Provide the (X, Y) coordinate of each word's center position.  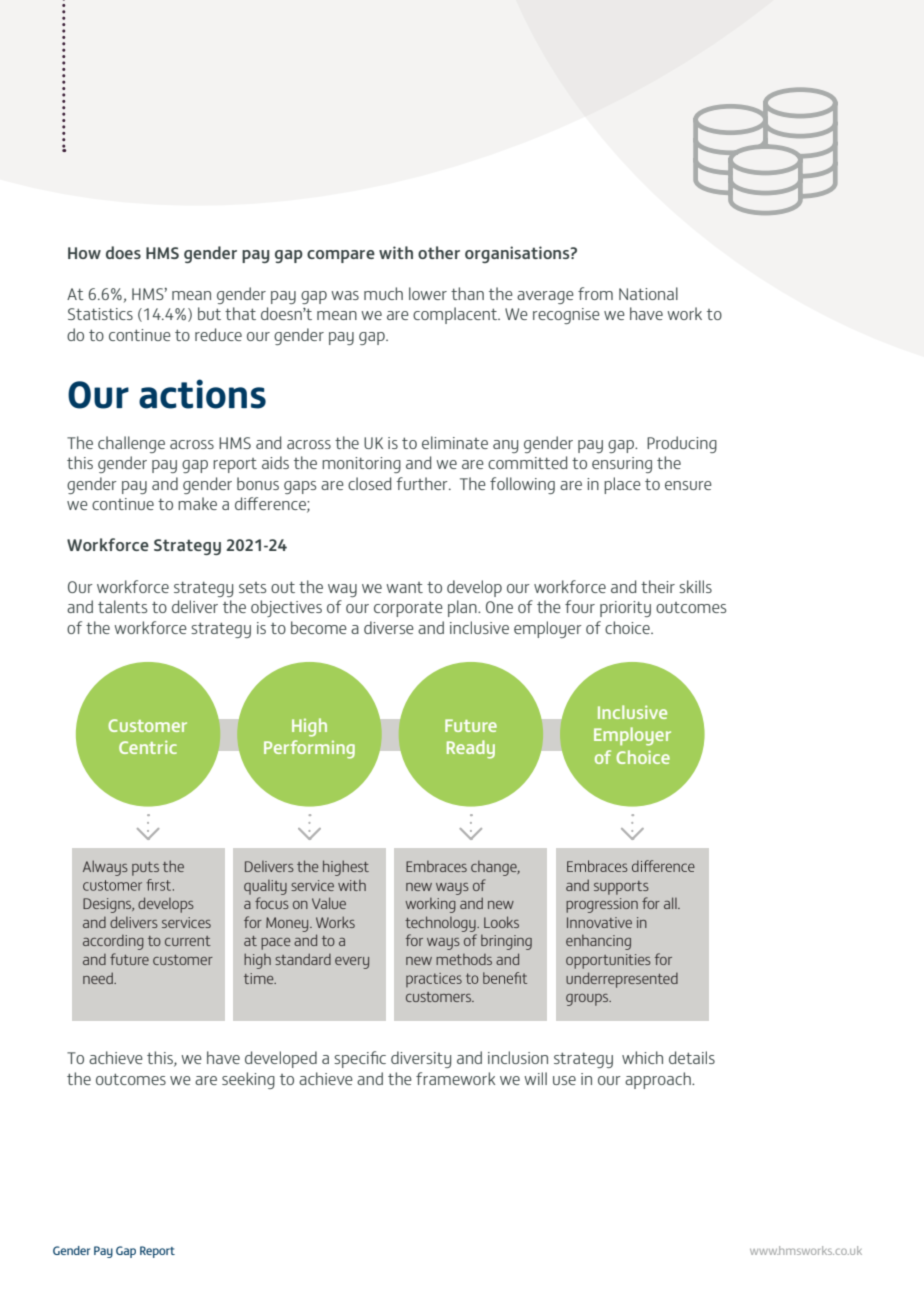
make (197, 503)
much (383, 293)
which (642, 1057)
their (658, 586)
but (209, 313)
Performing (309, 749)
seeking (248, 1080)
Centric (148, 747)
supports (621, 888)
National (648, 293)
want (405, 587)
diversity (421, 1059)
